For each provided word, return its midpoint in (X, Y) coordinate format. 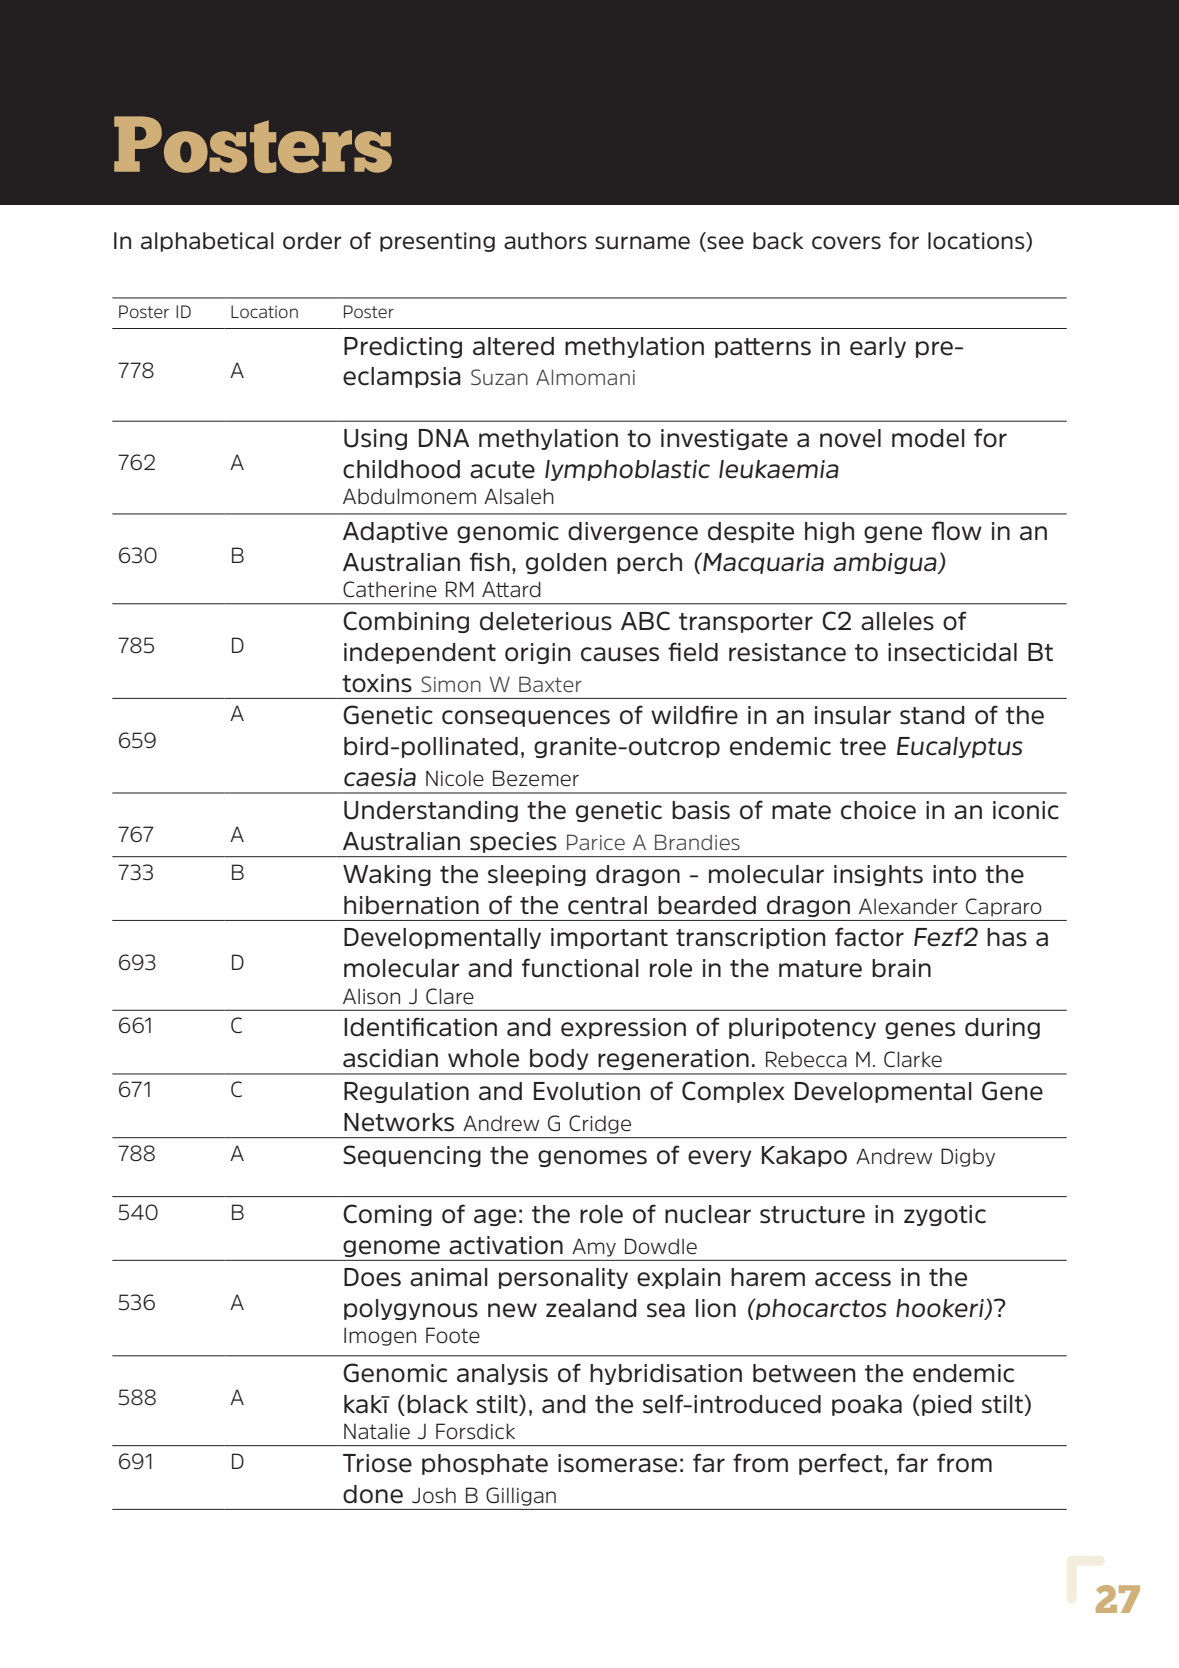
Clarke (913, 1059)
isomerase (617, 1463)
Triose (377, 1463)
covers (846, 243)
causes (620, 654)
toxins (377, 683)
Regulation (406, 1092)
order (312, 241)
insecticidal (952, 652)
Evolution (587, 1091)
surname (642, 243)
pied (947, 1405)
